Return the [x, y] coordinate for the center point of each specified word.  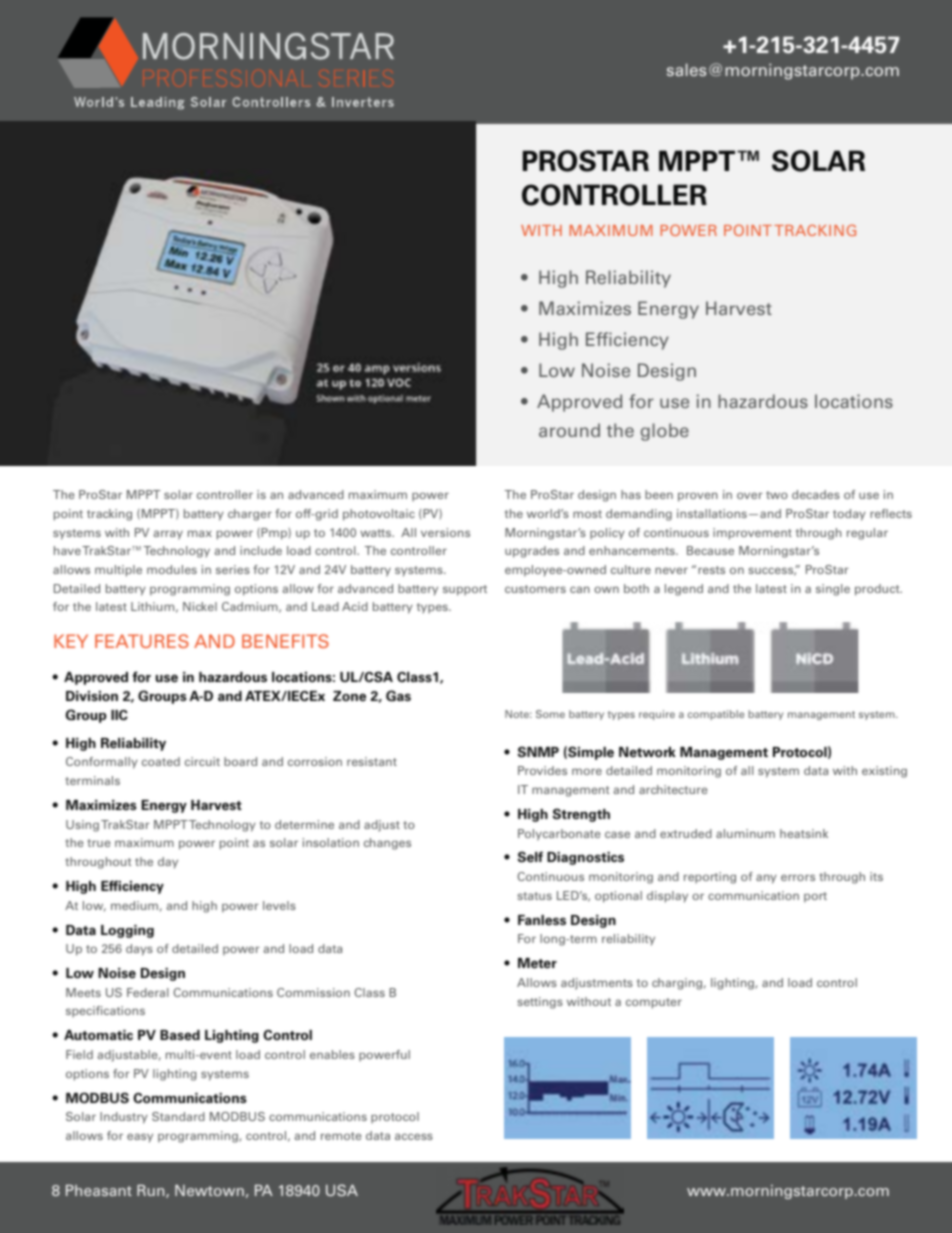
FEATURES [142, 641]
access [414, 1136]
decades [816, 494]
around [569, 430]
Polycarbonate [559, 835]
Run [152, 1191]
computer [654, 1003]
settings [540, 1003]
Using [82, 826]
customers [535, 589]
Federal [147, 992]
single [833, 590]
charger [250, 515]
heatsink [804, 833]
